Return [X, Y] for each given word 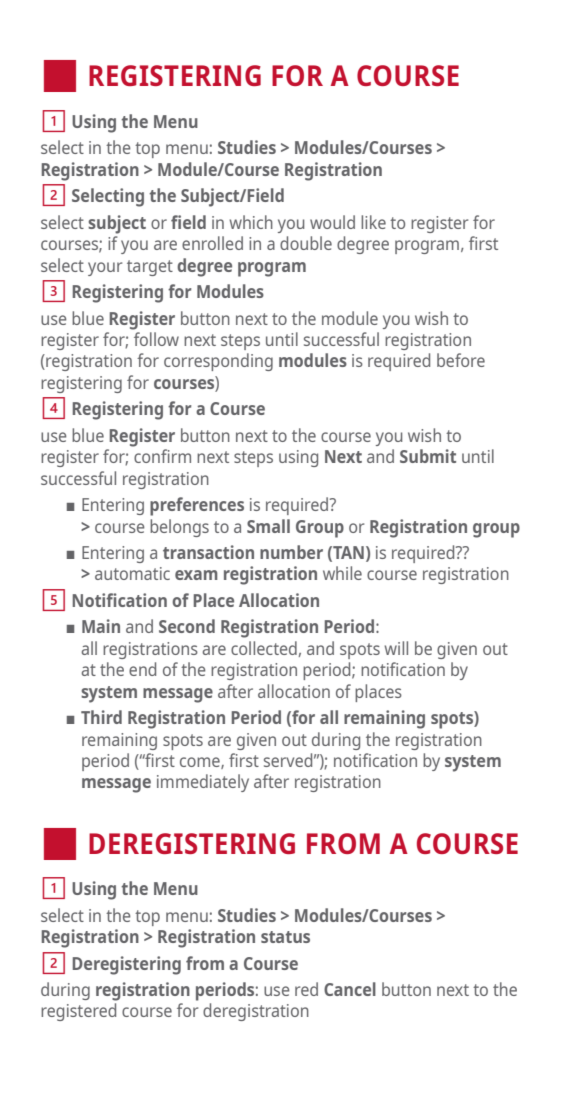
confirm [162, 456]
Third [101, 717]
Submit [428, 456]
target [150, 268]
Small [268, 526]
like [373, 222]
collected [264, 648]
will [396, 648]
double [306, 243]
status [285, 937]
